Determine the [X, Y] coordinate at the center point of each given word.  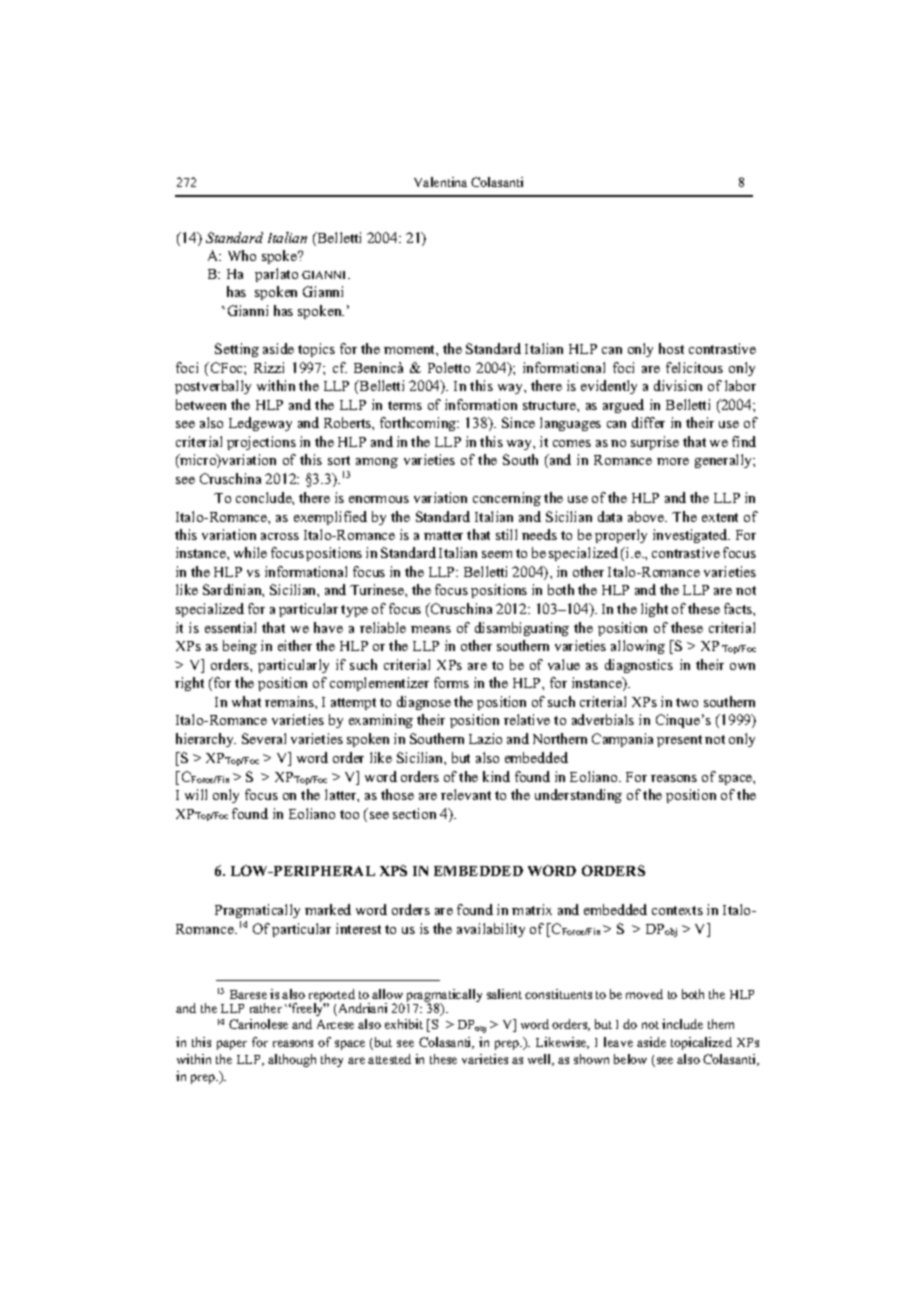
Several [264, 738]
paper [232, 1045]
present [679, 741]
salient [504, 994]
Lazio [485, 738]
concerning [507, 499]
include [682, 1024]
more [673, 461]
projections [261, 443]
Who [242, 255]
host [671, 348]
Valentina [440, 182]
